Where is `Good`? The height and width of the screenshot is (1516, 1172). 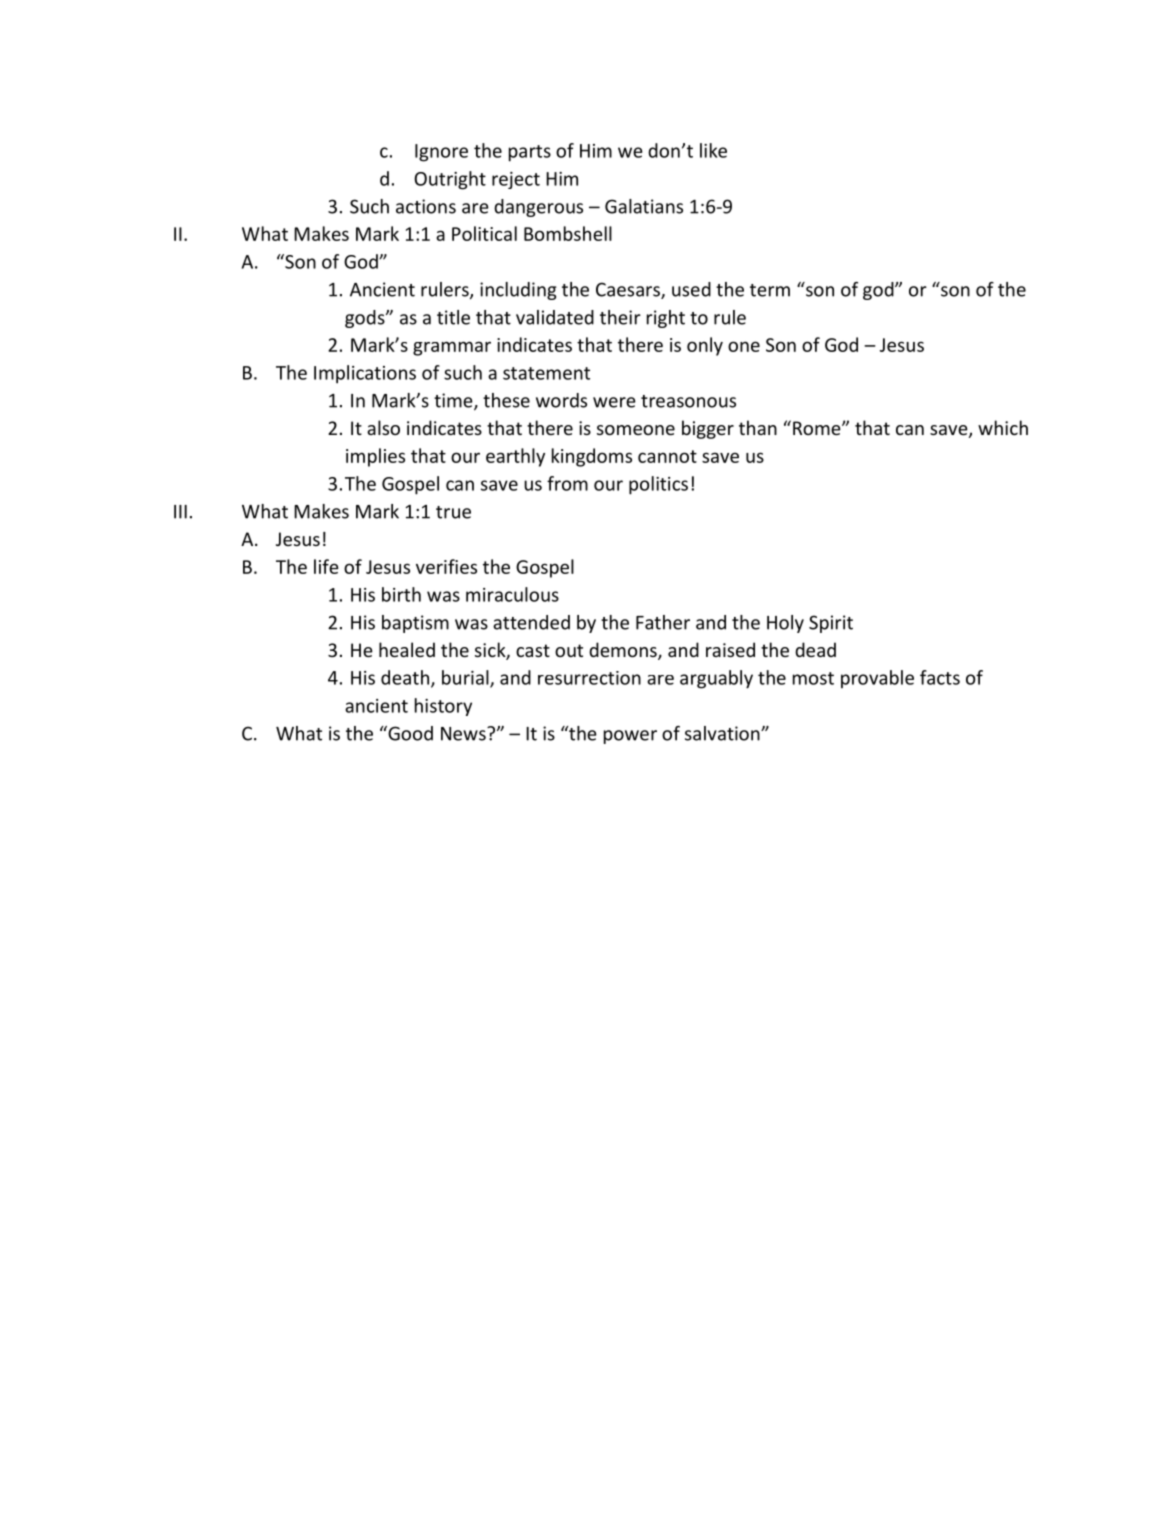
Good is located at coordinates (409, 733).
